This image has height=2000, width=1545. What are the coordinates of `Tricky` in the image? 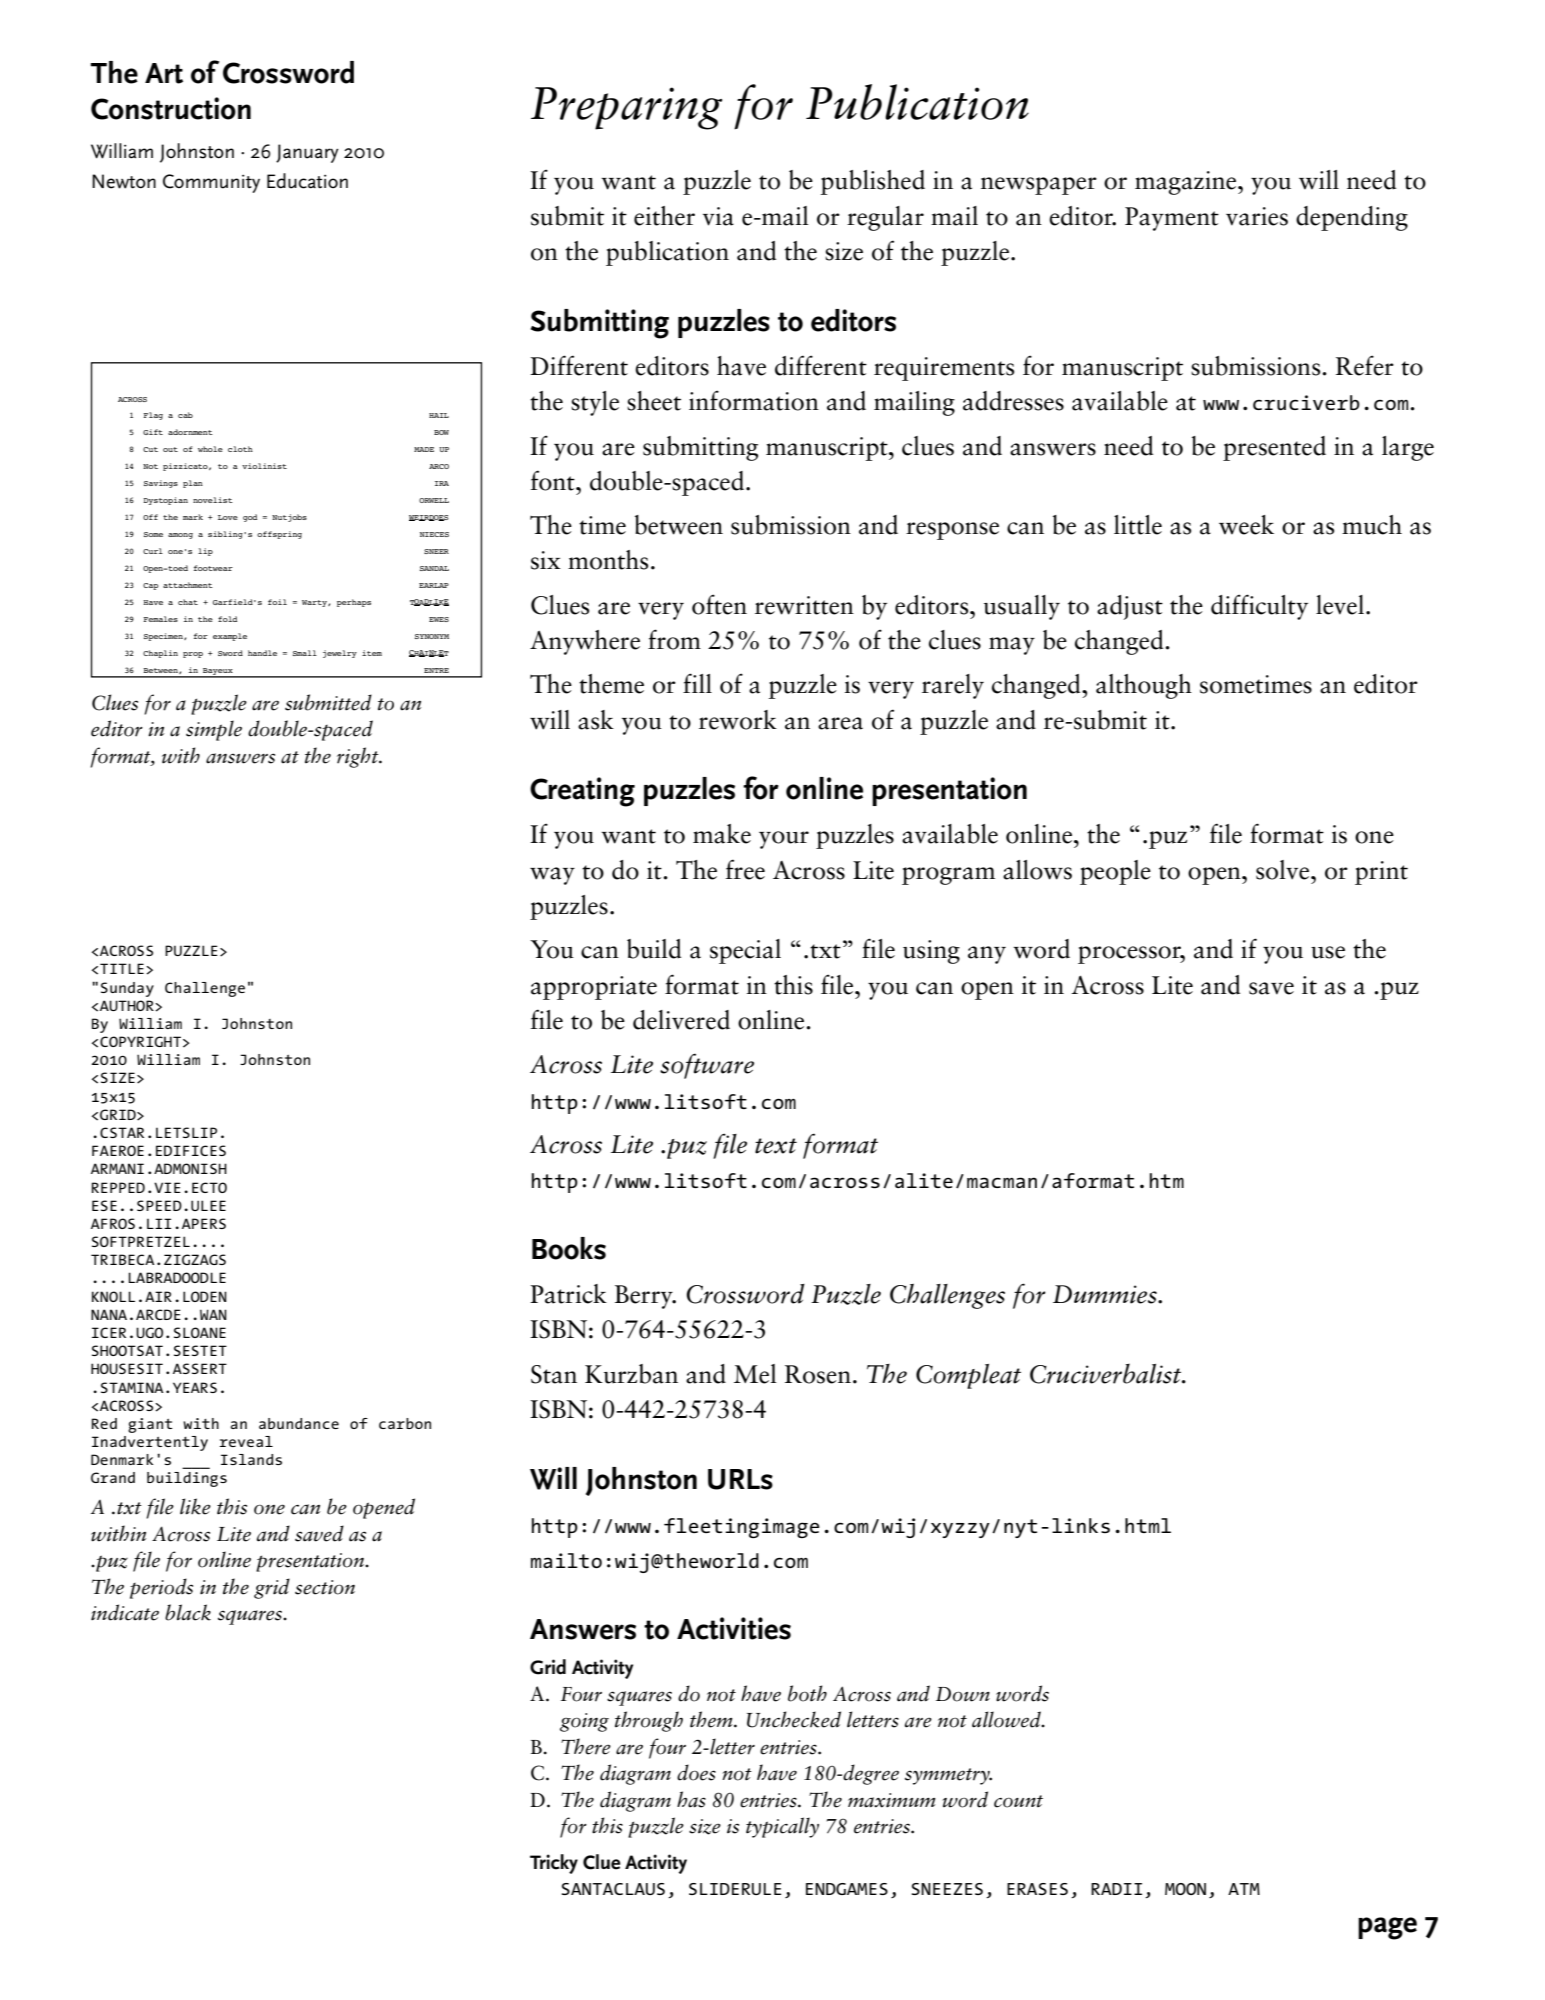 It's located at (554, 1864).
